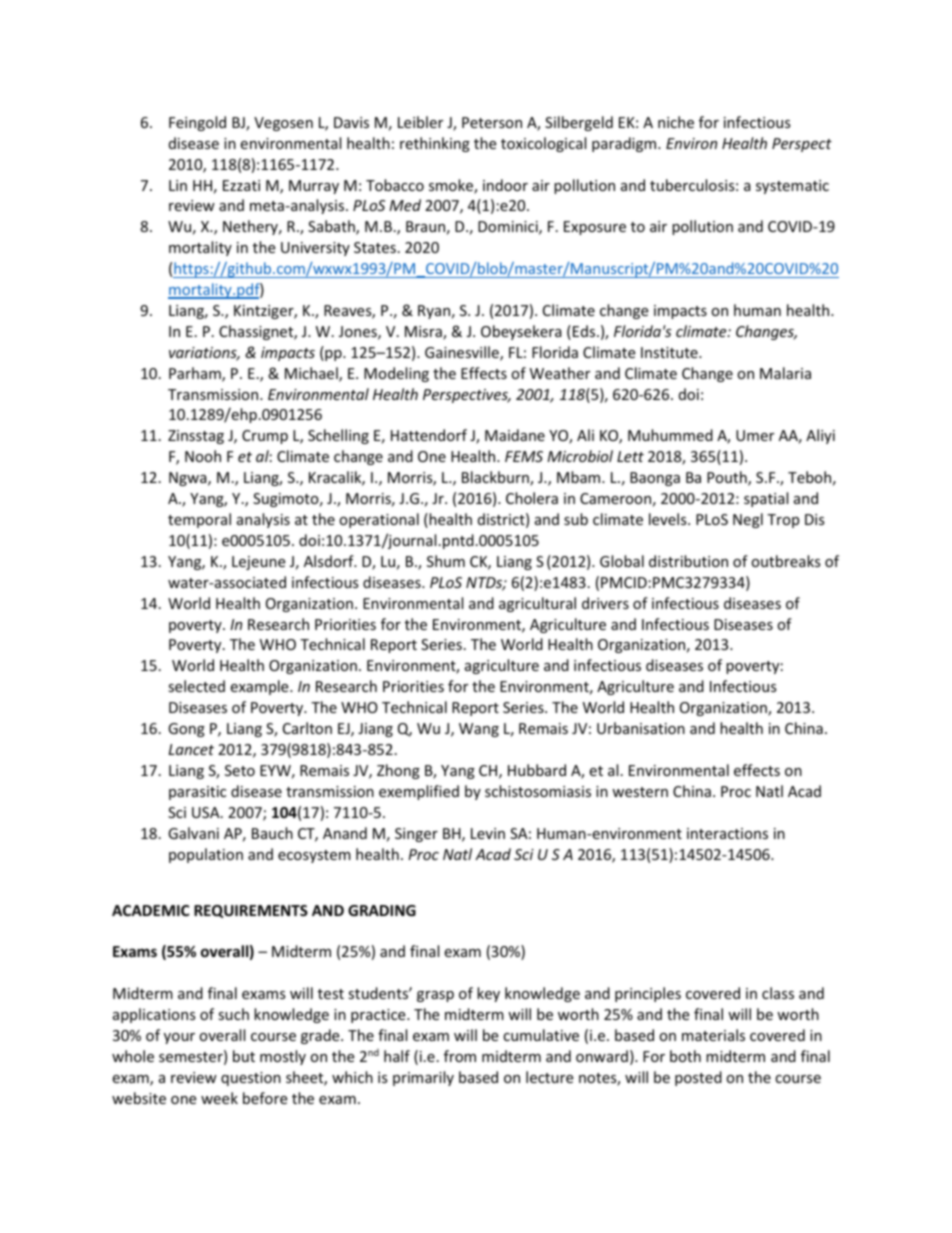 The width and height of the screenshot is (952, 1233). What do you see at coordinates (265, 437) in the screenshot?
I see `Crump` at bounding box center [265, 437].
